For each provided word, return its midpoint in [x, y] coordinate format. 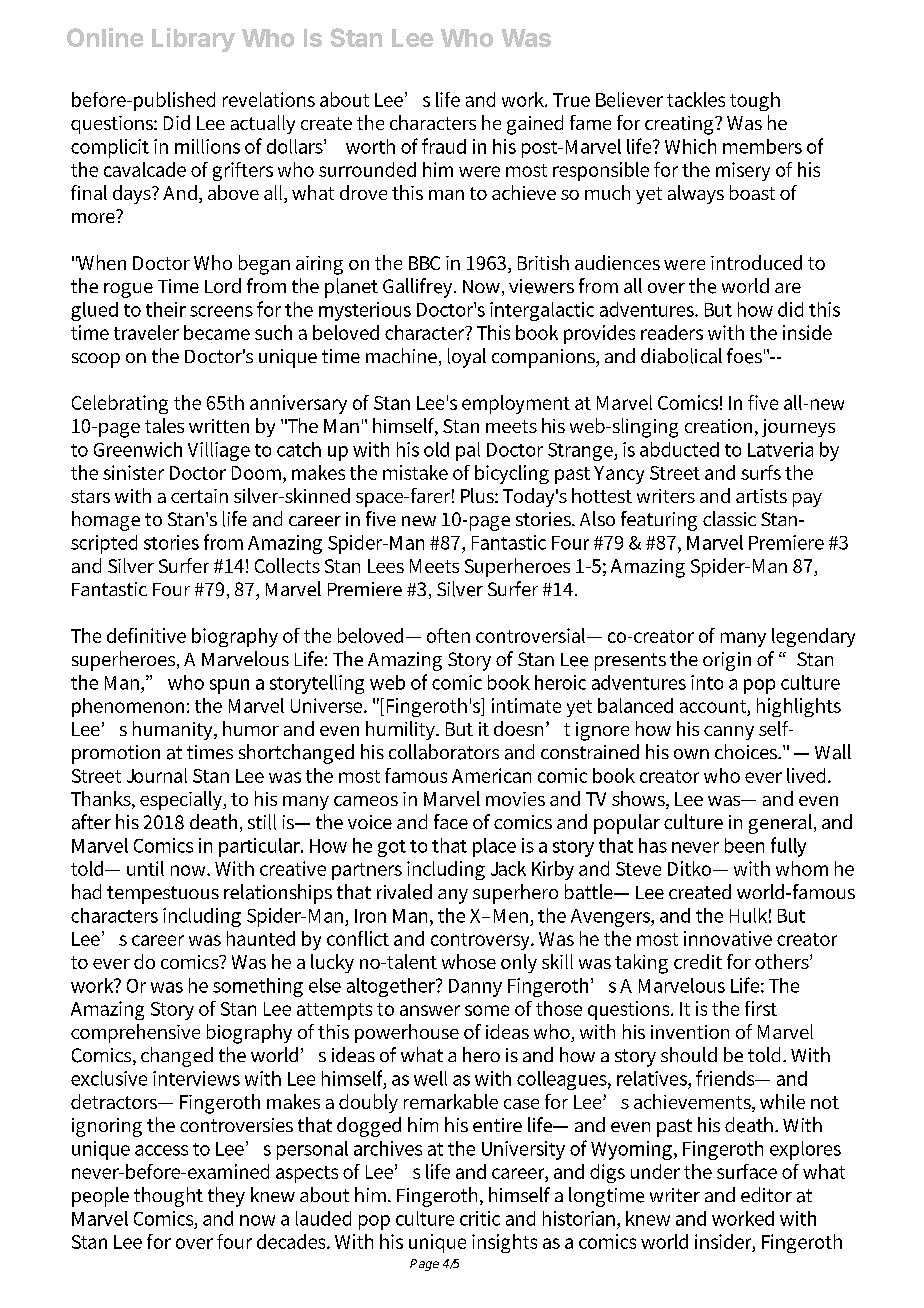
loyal [467, 358]
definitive [146, 635]
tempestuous [163, 895]
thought [168, 1197]
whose [469, 961]
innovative [728, 938]
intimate [526, 705]
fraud [444, 146]
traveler [146, 332]
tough [755, 101]
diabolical [681, 356]
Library [193, 40]
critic [480, 1218]
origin [727, 661]
